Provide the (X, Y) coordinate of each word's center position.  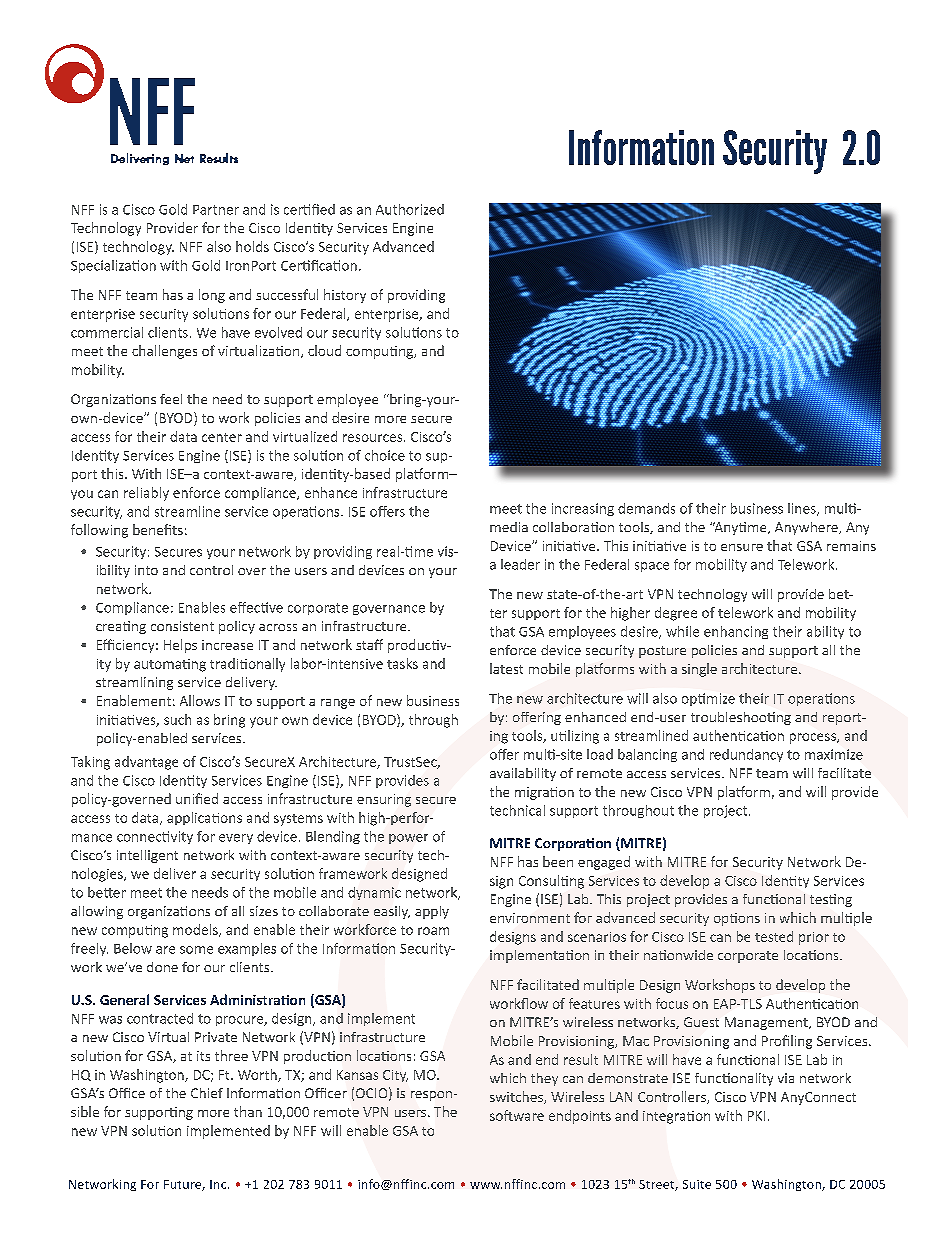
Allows (200, 700)
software (517, 1115)
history (345, 296)
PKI (756, 1116)
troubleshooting (741, 718)
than (248, 1111)
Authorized (410, 209)
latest (506, 668)
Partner (216, 210)
